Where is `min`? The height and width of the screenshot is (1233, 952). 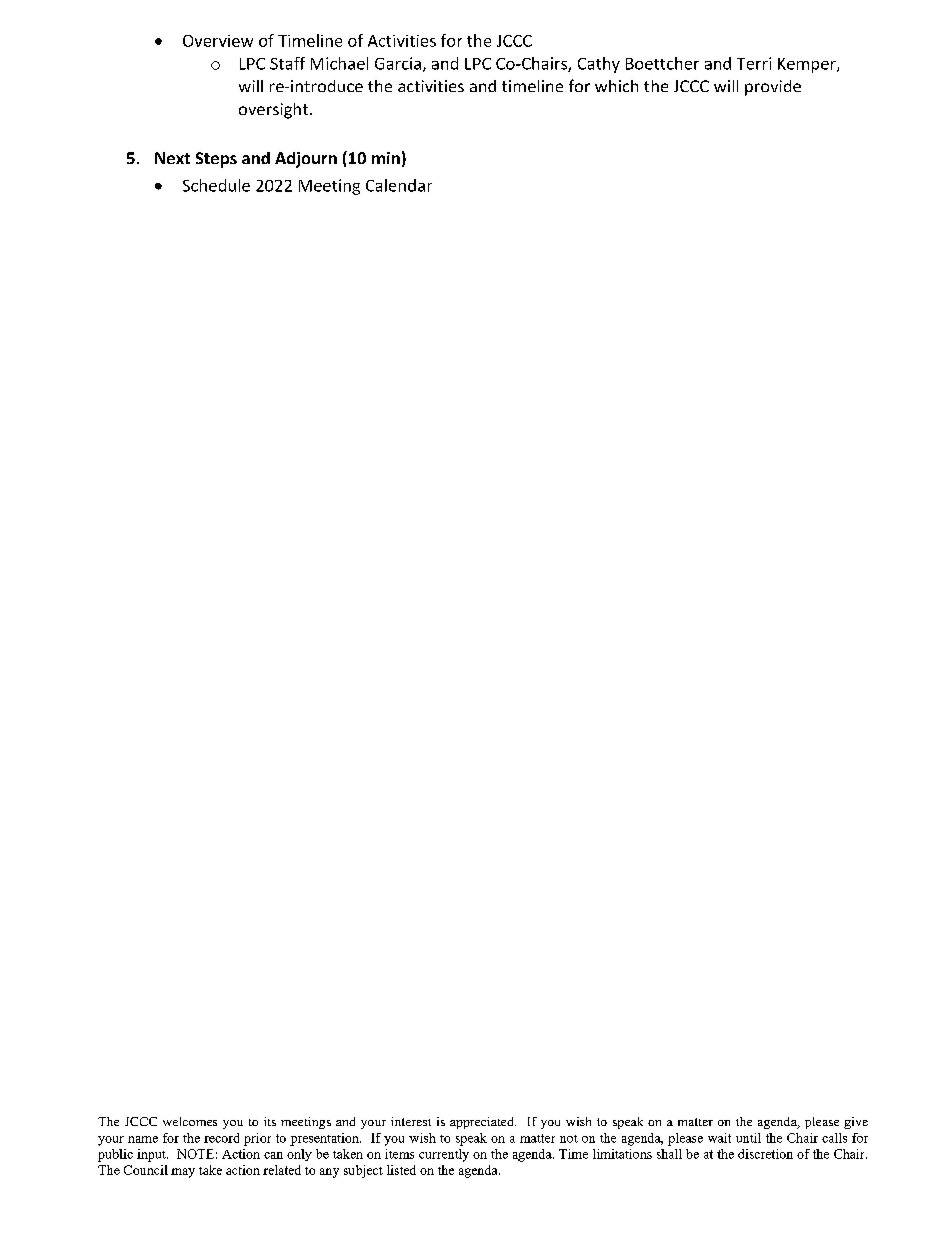
min is located at coordinates (386, 158).
